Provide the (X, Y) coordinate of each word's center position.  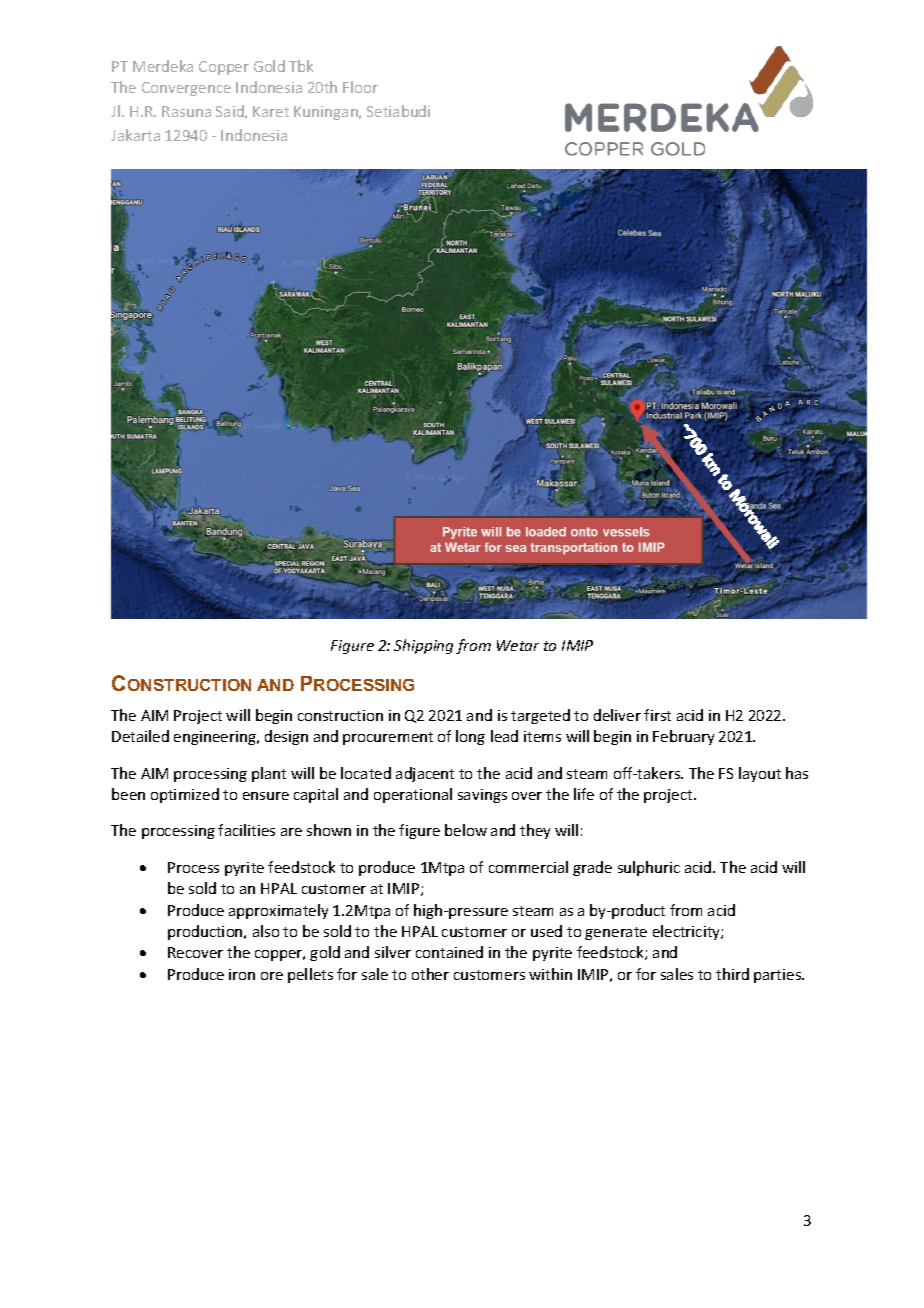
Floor (360, 87)
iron (242, 974)
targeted (540, 716)
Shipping (423, 646)
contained (449, 952)
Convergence (186, 89)
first (657, 715)
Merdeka (163, 66)
